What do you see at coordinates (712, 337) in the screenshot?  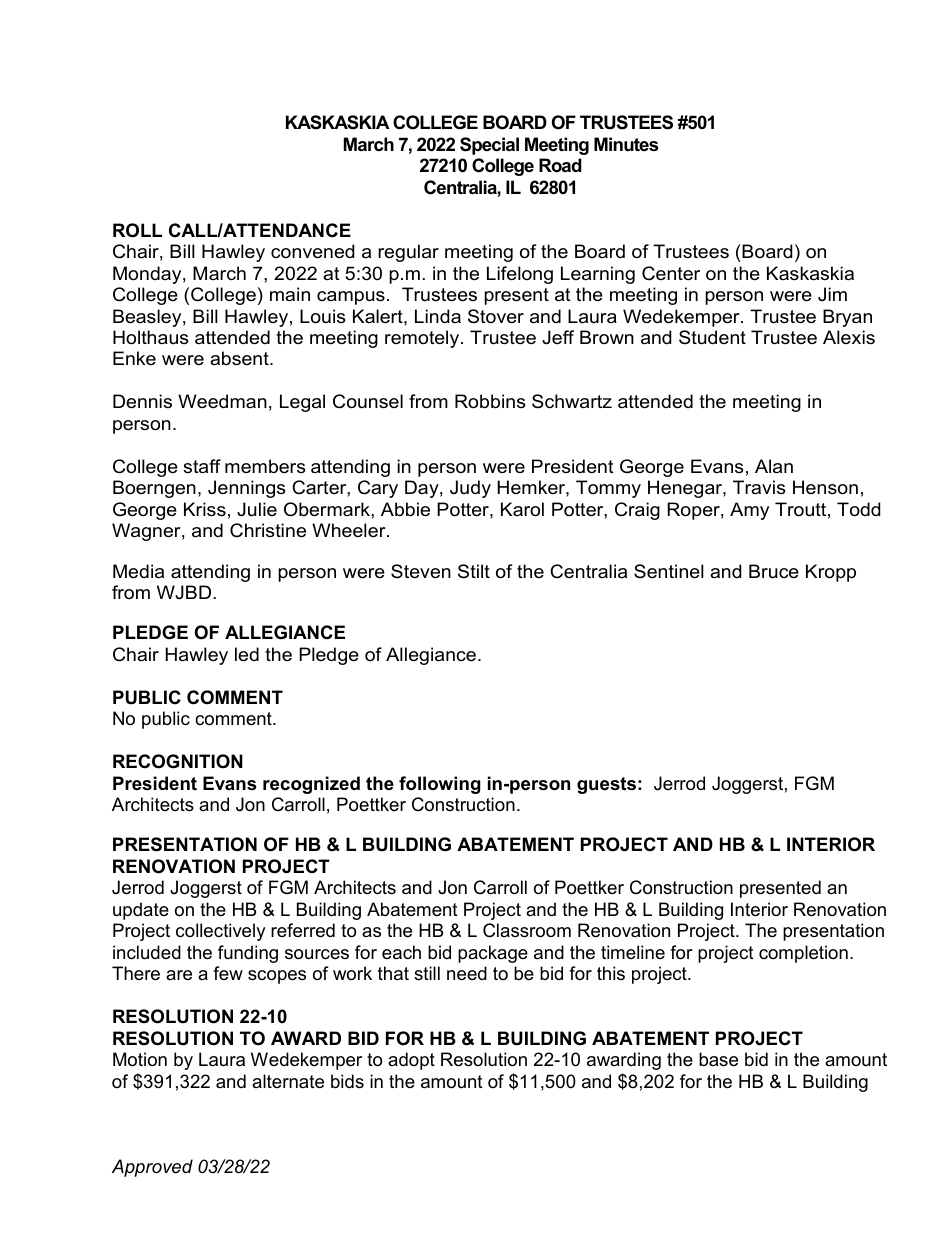 I see `Student` at bounding box center [712, 337].
